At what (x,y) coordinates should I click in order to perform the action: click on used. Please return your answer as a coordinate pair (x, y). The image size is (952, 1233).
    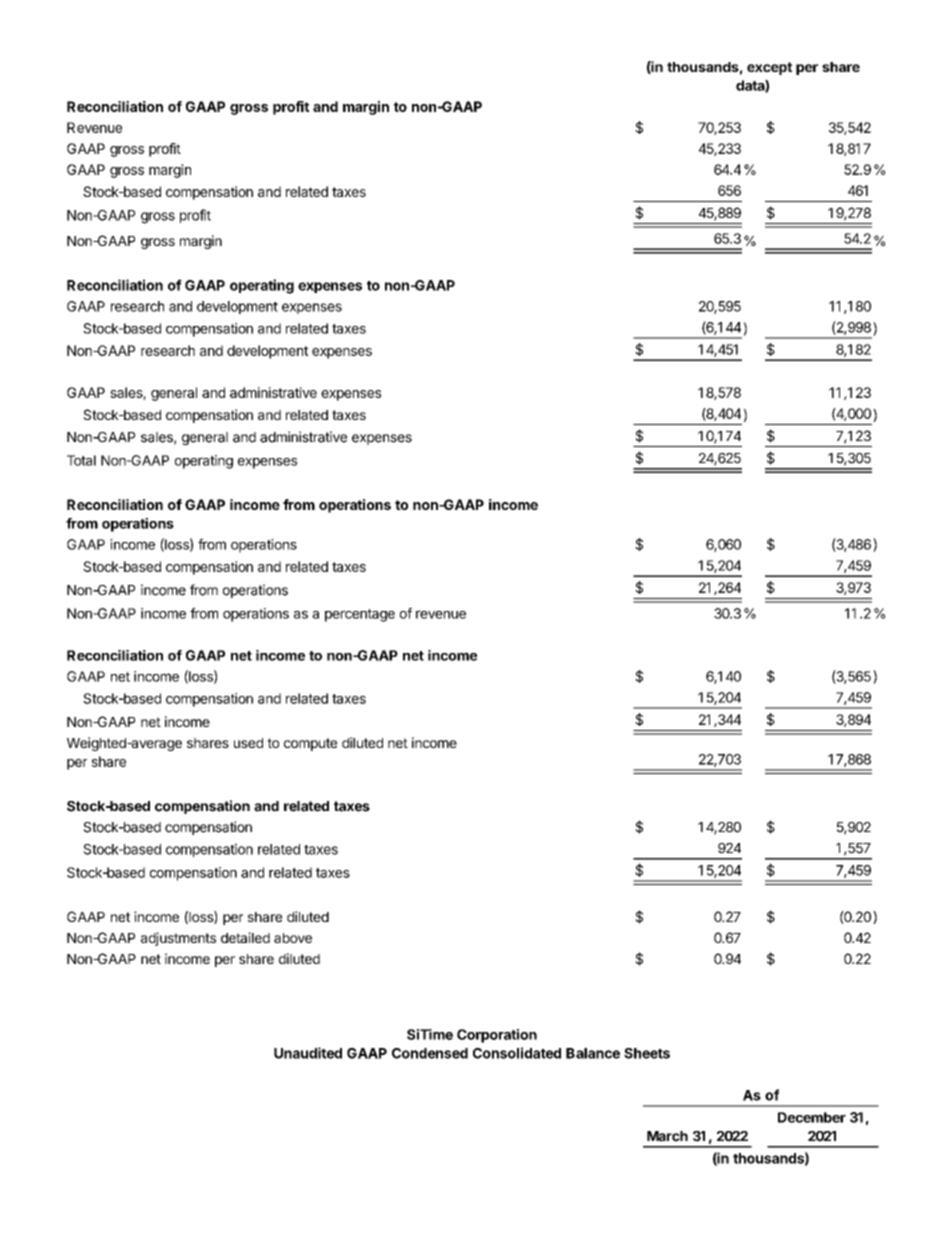
    Looking at the image, I should click on (248, 743).
